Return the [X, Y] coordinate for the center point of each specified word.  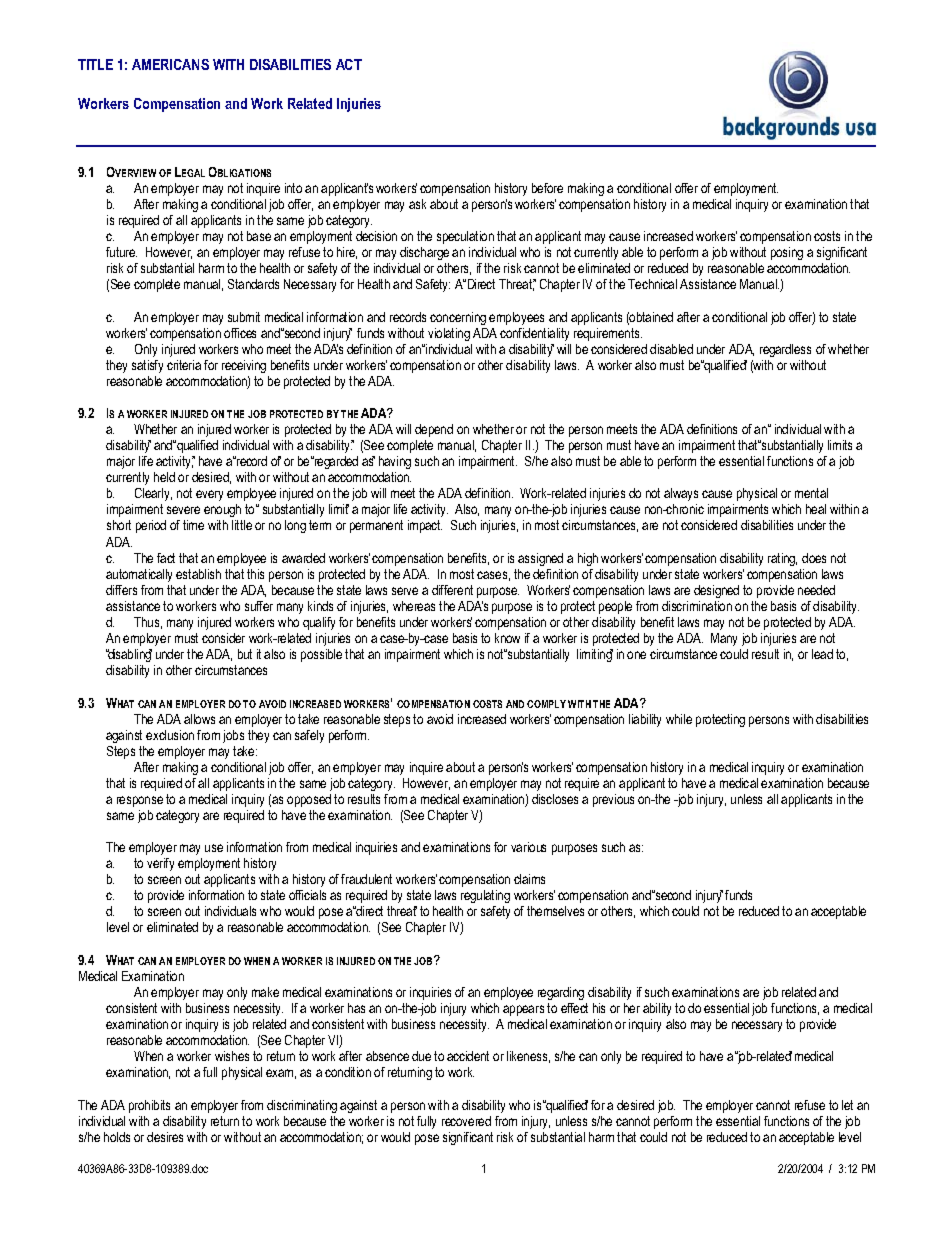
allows [199, 719]
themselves [555, 911]
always [681, 494]
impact [425, 526]
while [679, 719]
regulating [485, 896]
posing [787, 253]
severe [183, 510]
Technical [652, 284]
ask [417, 204]
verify [160, 864]
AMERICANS [170, 64]
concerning [458, 318]
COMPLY [546, 704]
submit [244, 317]
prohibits [149, 1106]
